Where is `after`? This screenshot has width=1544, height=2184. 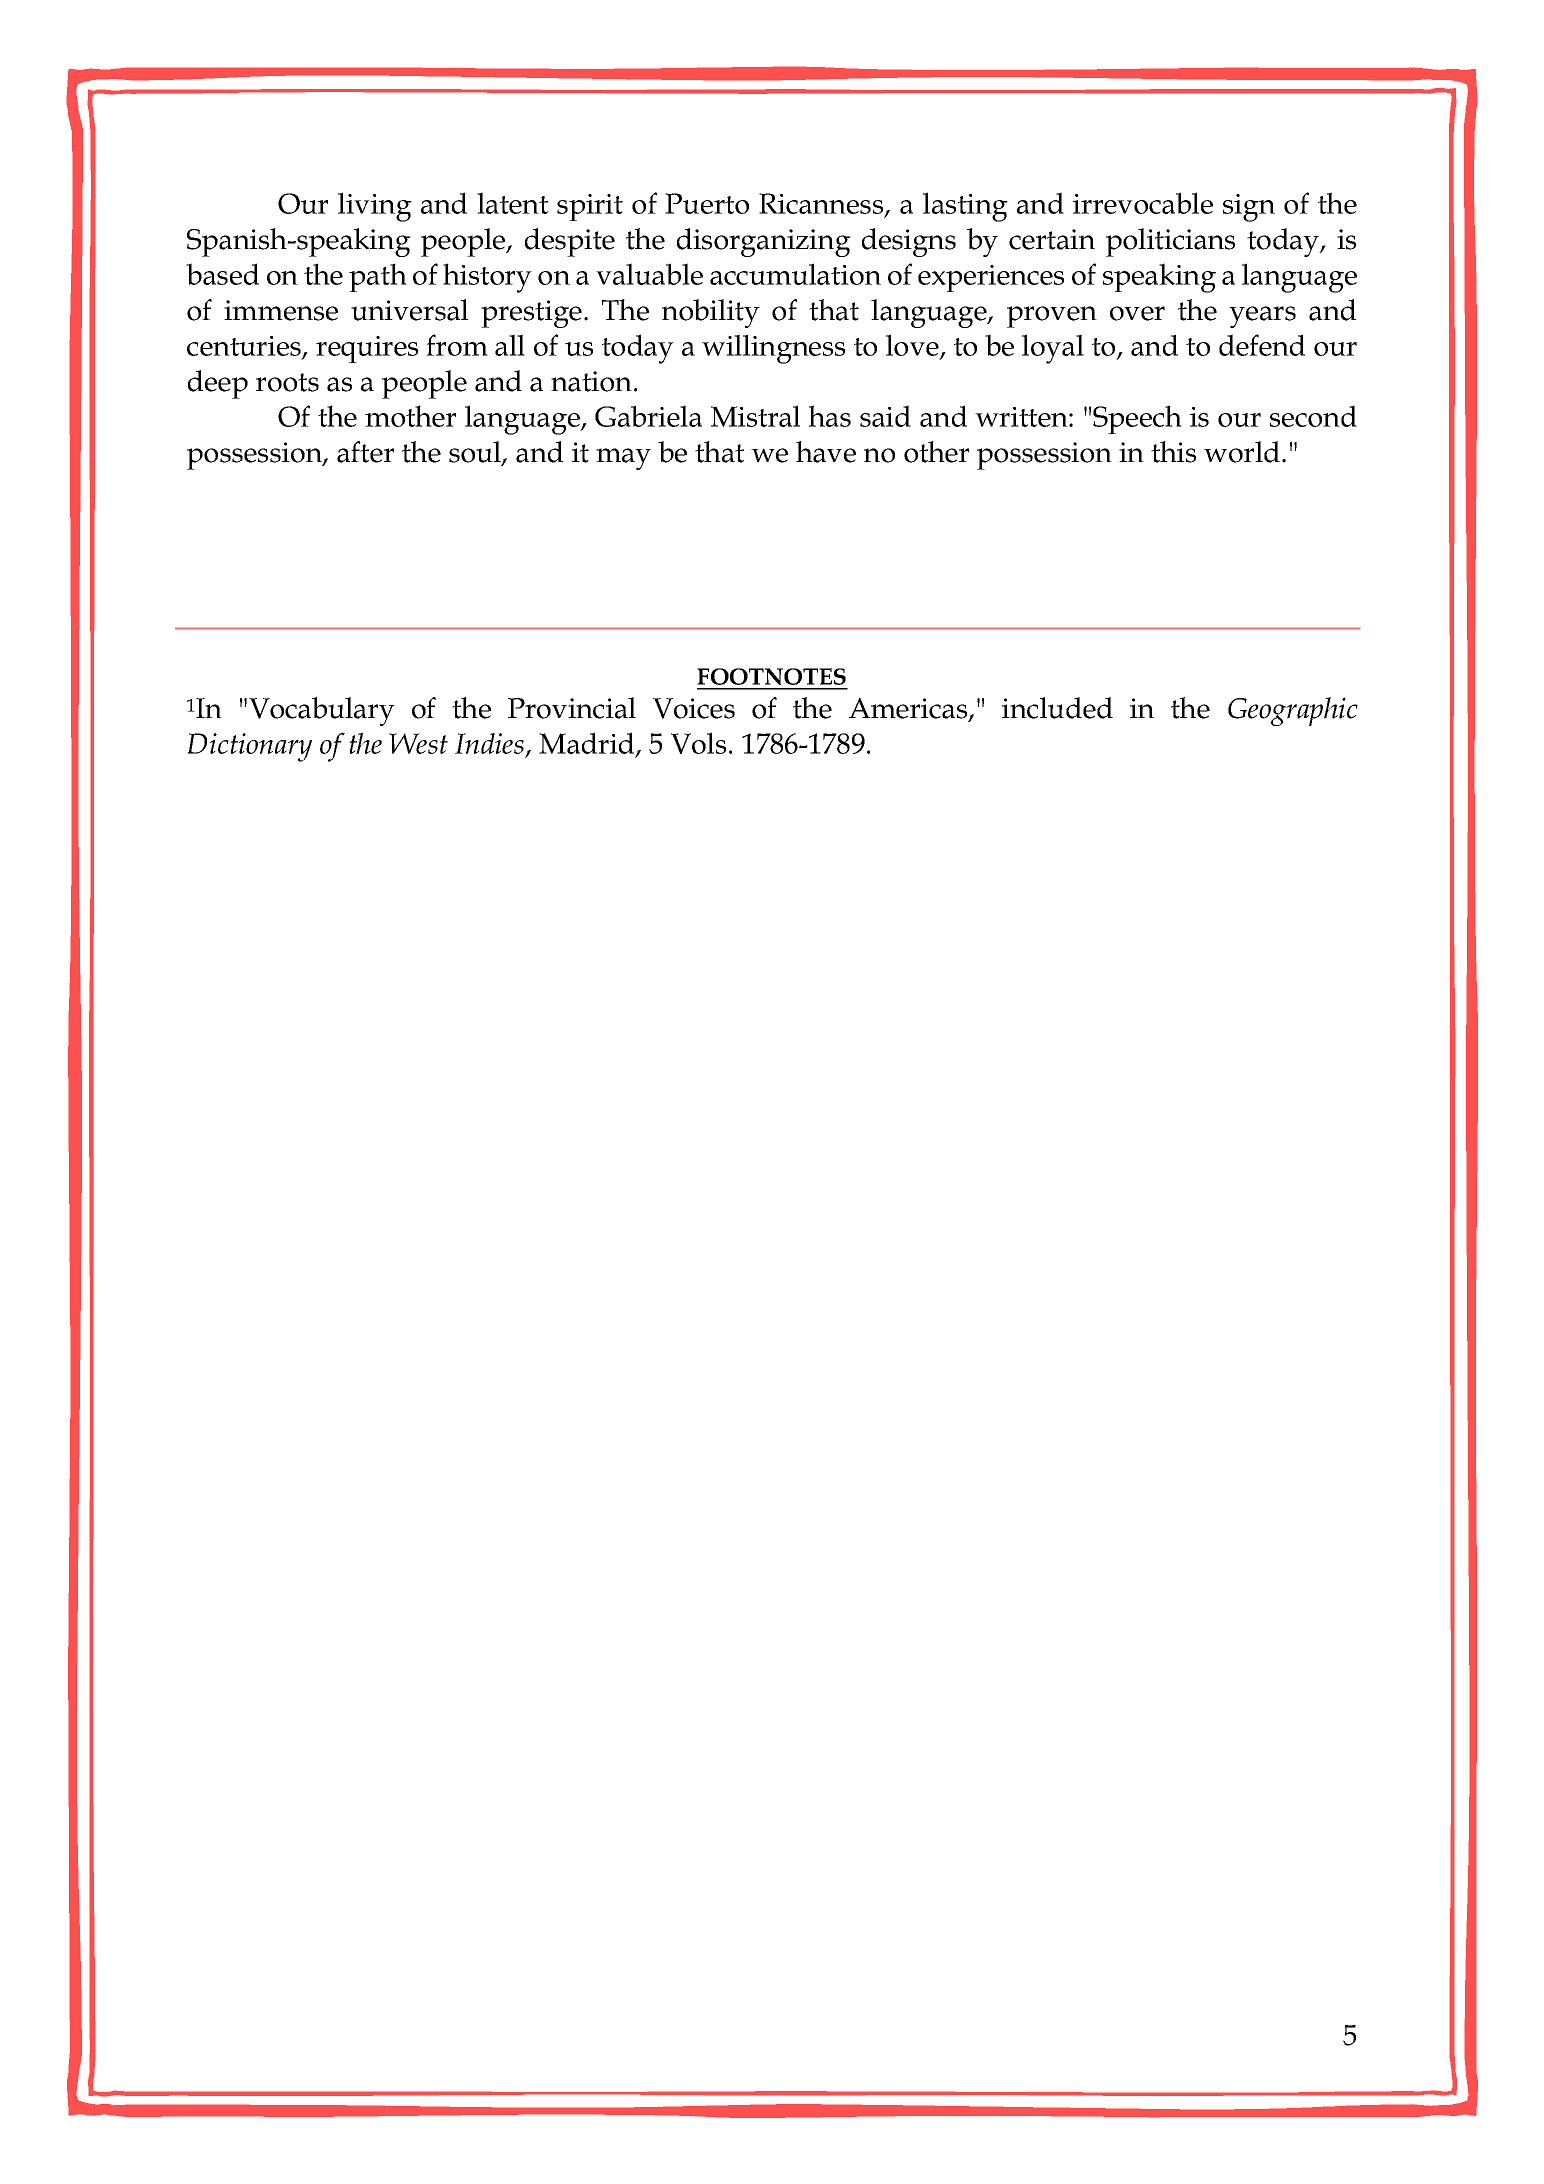 after is located at coordinates (365, 452).
